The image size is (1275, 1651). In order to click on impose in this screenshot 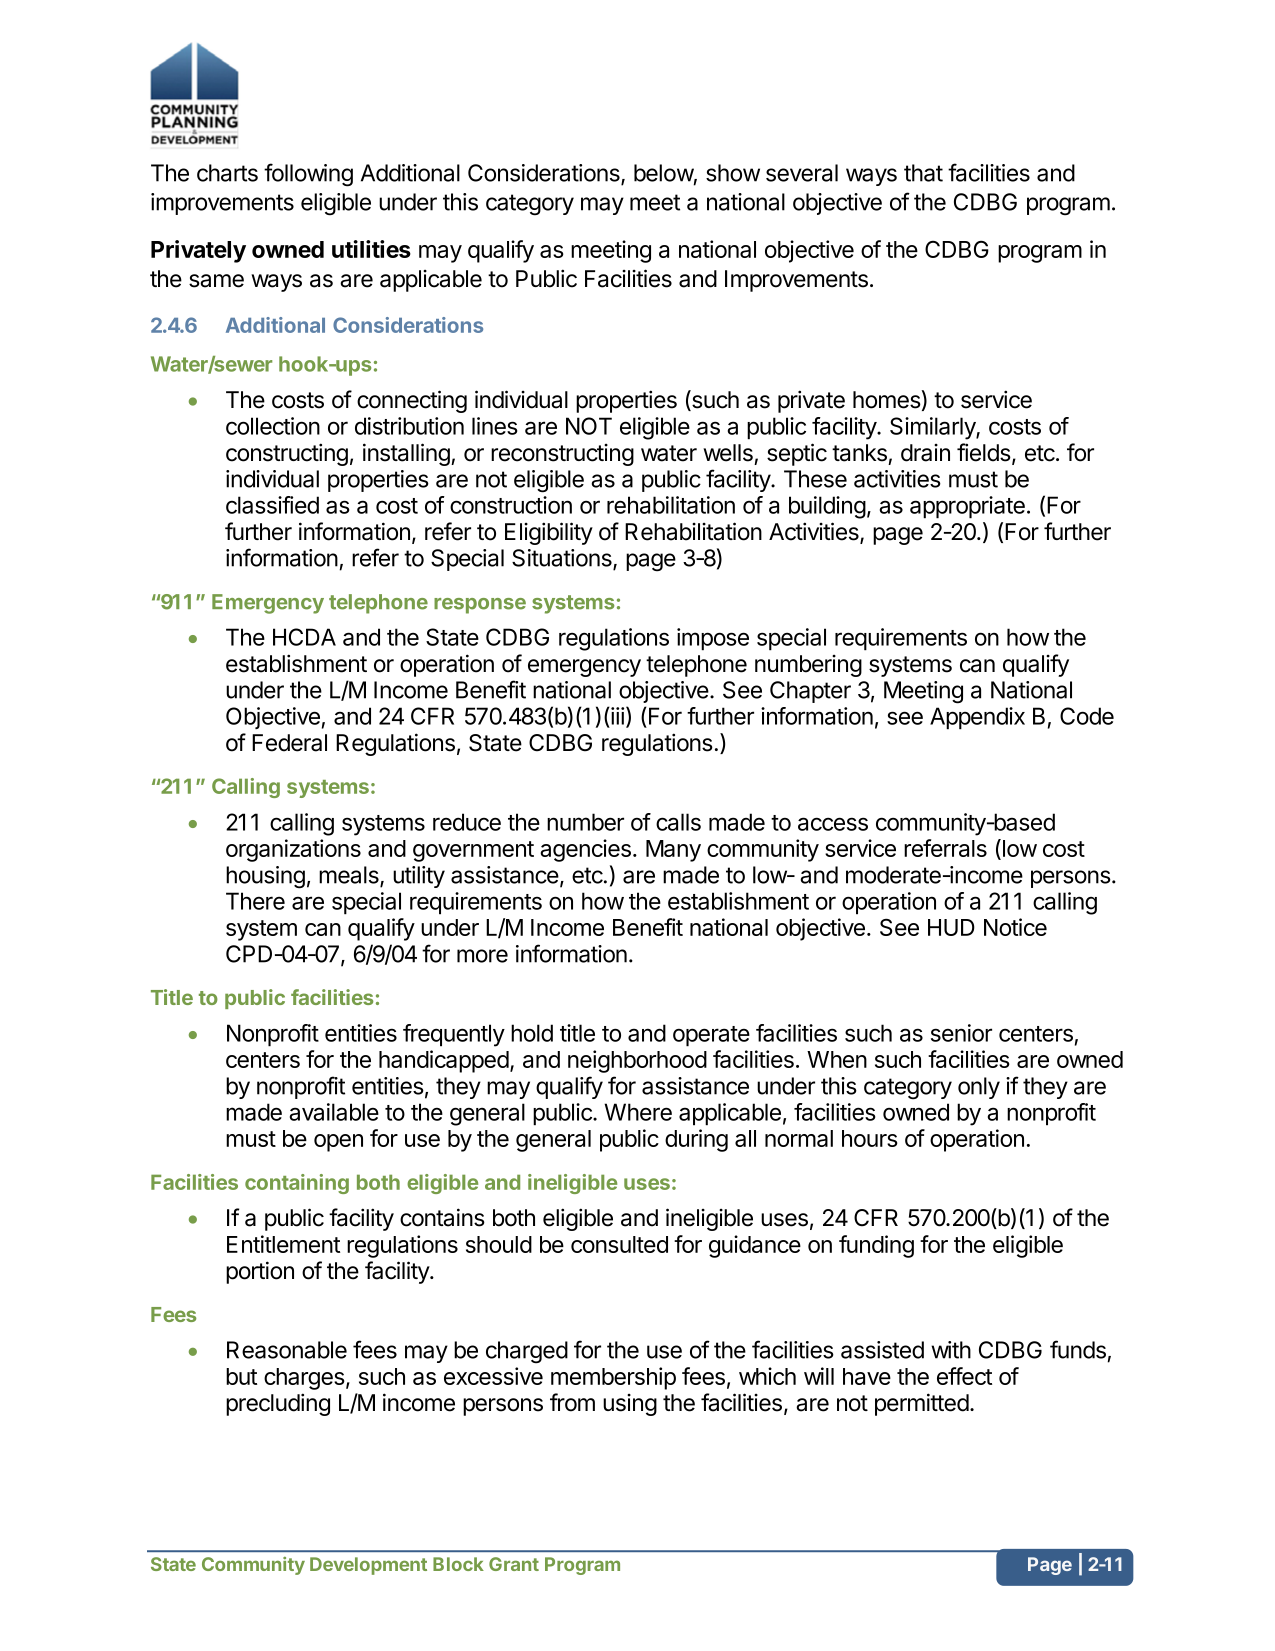, I will do `click(713, 639)`.
